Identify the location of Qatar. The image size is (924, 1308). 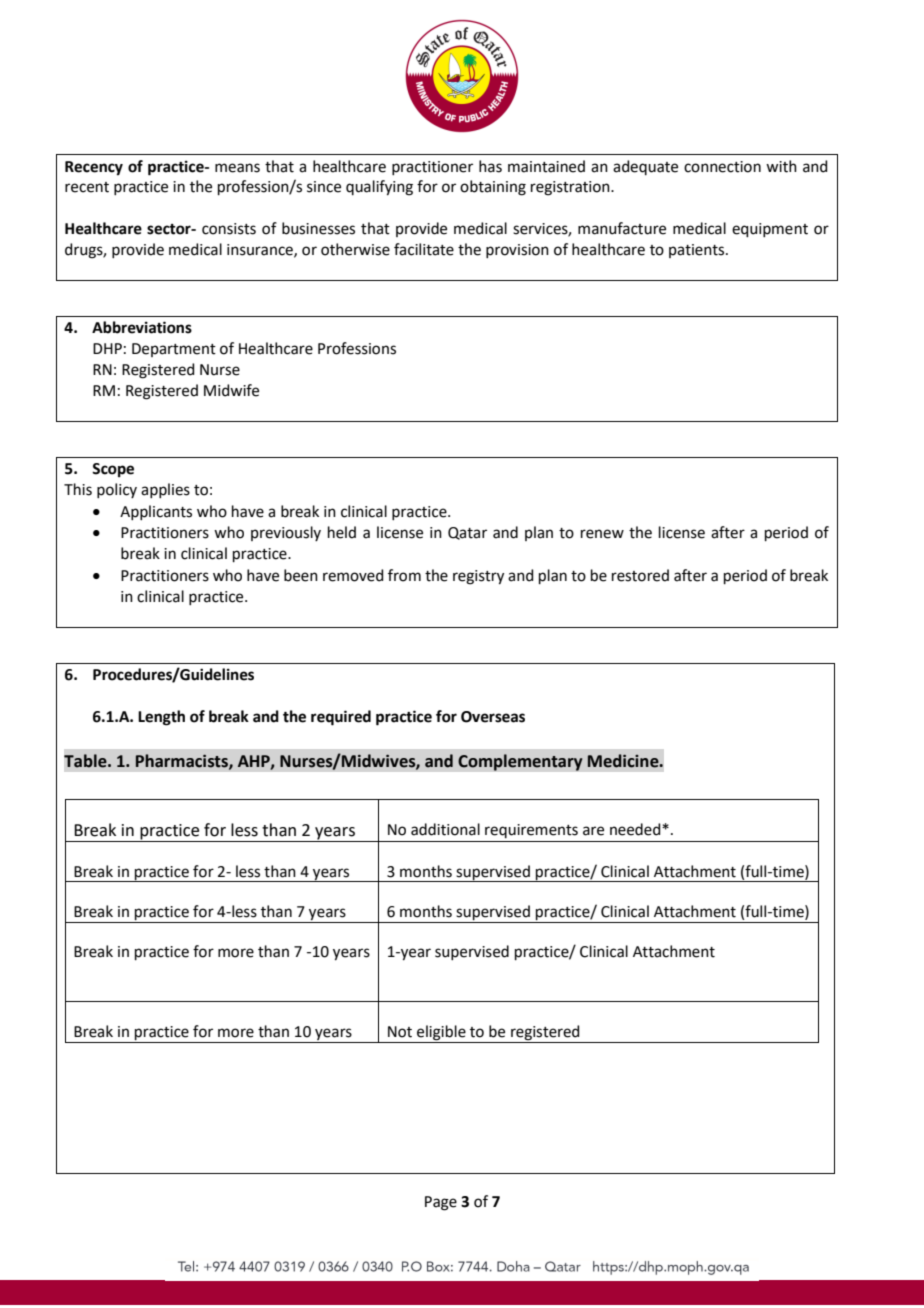
(467, 533).
